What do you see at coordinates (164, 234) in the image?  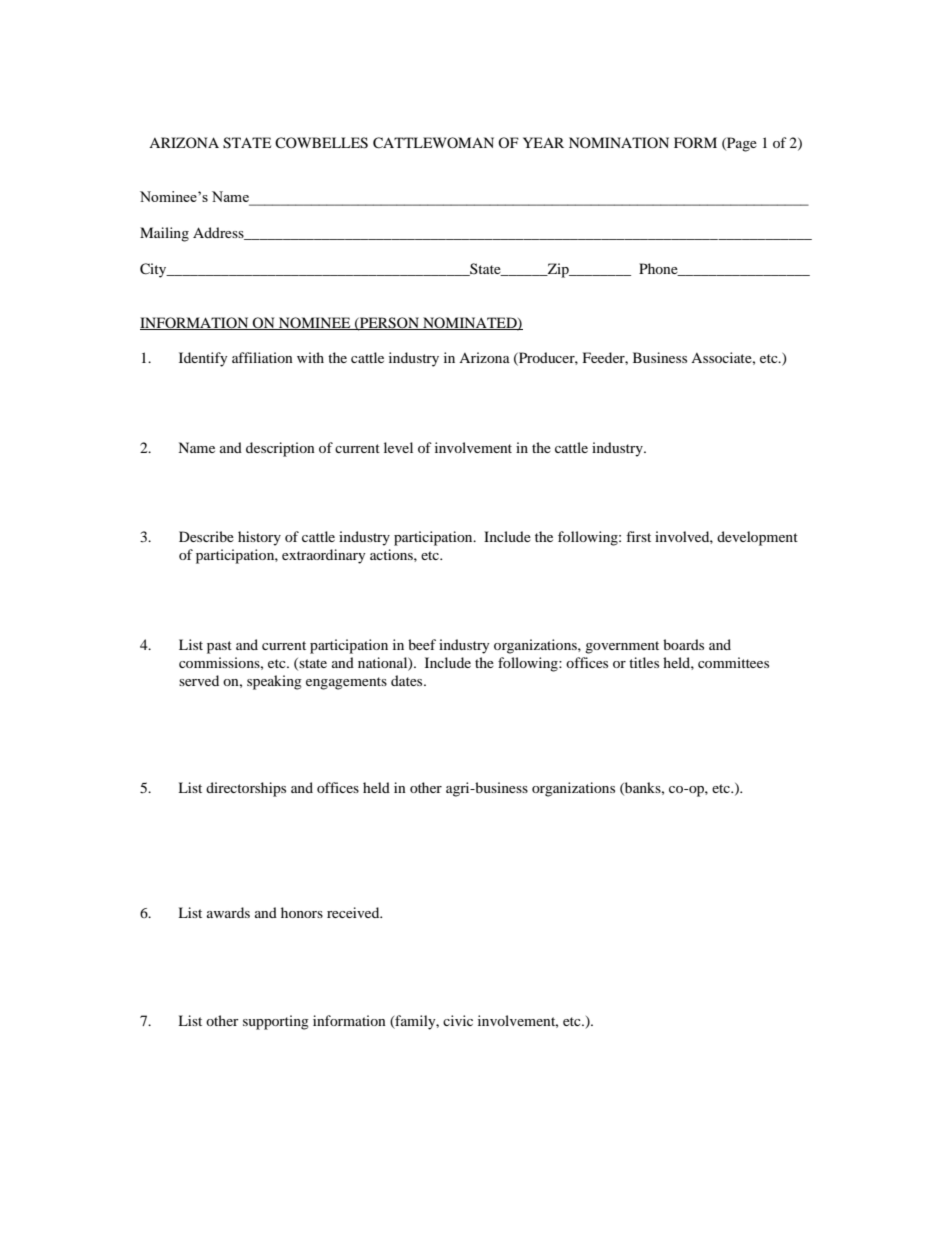 I see `Mailing` at bounding box center [164, 234].
